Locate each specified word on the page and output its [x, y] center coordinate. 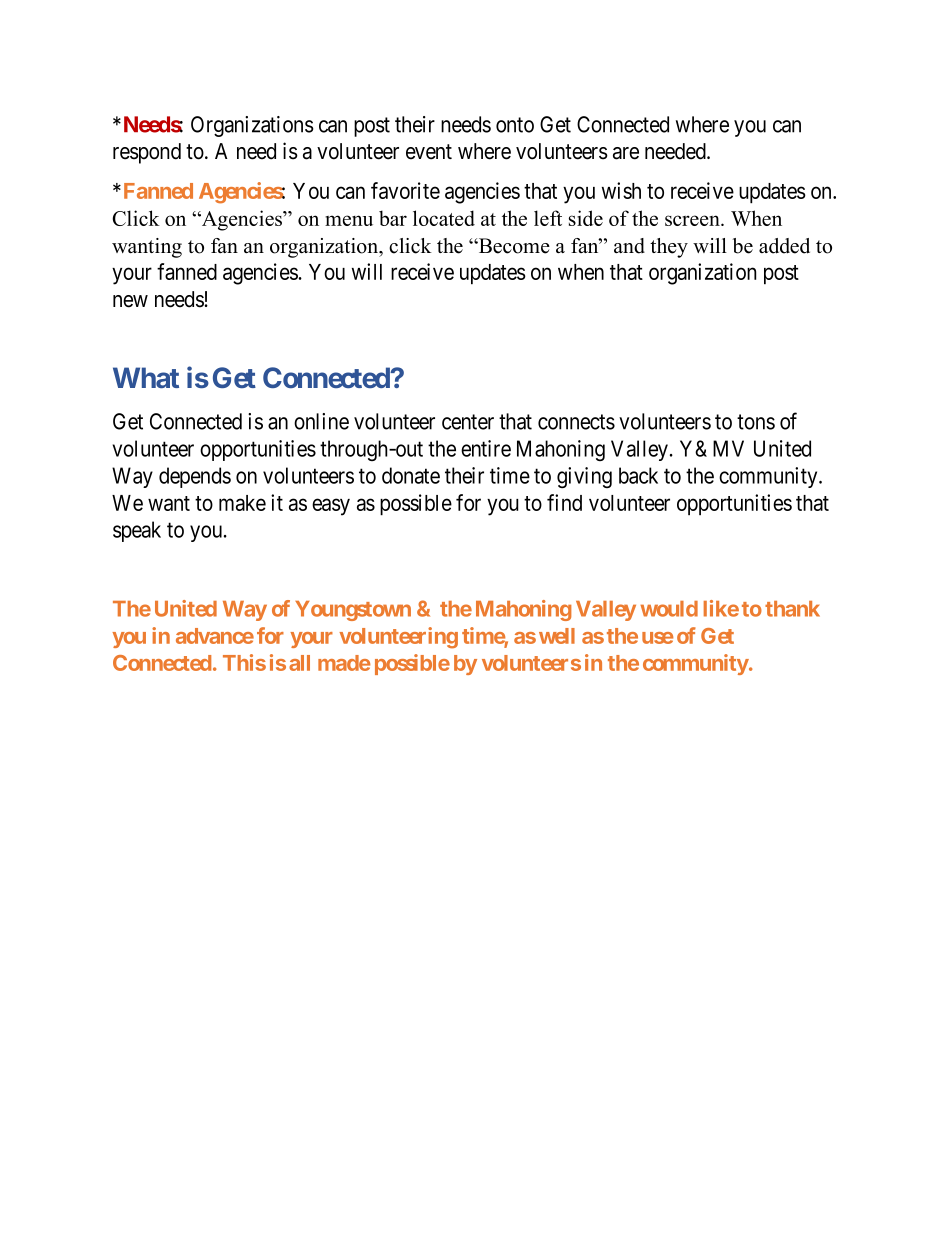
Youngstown [353, 611]
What [146, 377]
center [468, 422]
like [721, 608]
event [429, 152]
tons [756, 422]
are [626, 153]
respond [147, 153]
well [557, 636]
